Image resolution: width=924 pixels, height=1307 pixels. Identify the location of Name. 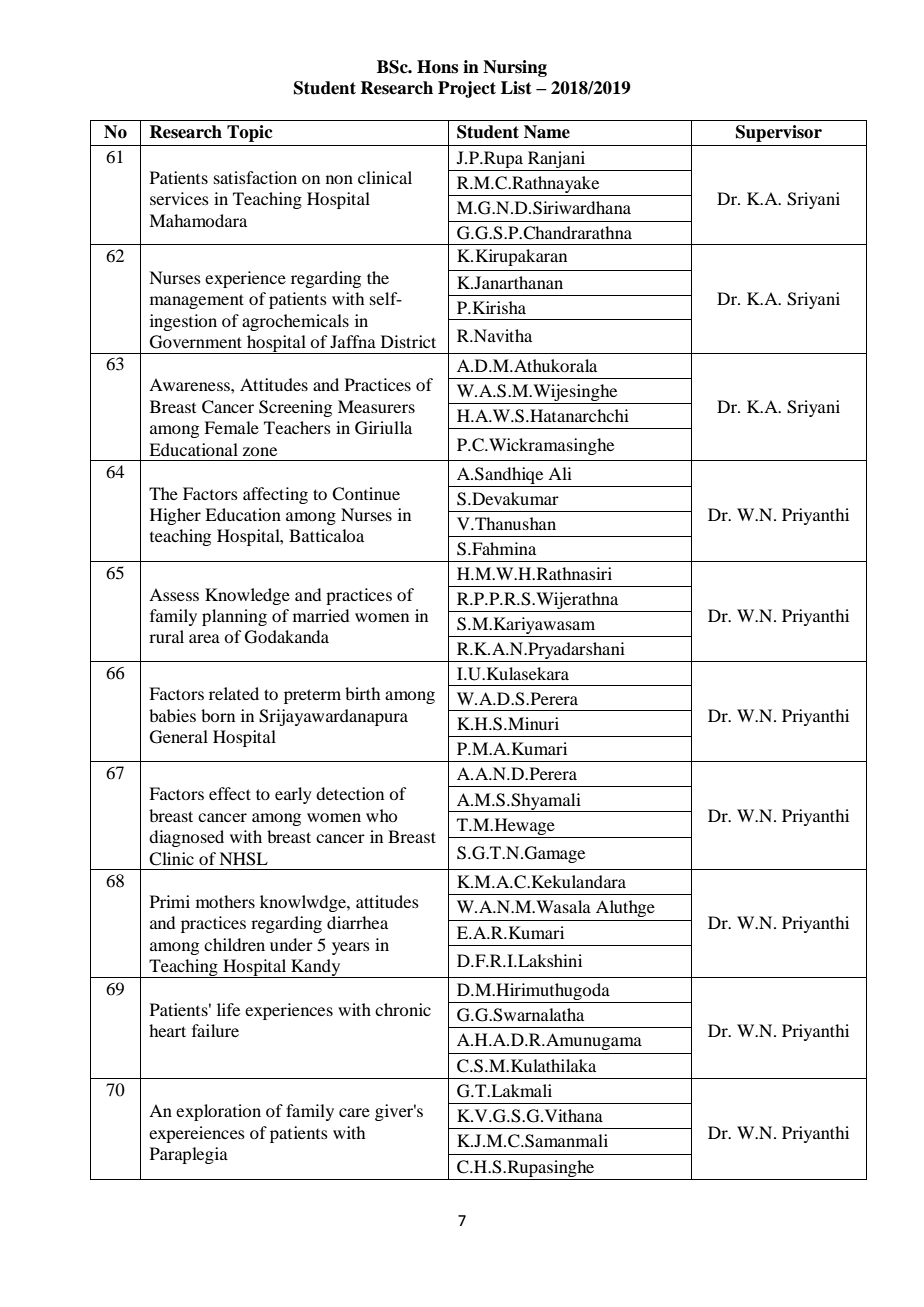
(547, 132).
